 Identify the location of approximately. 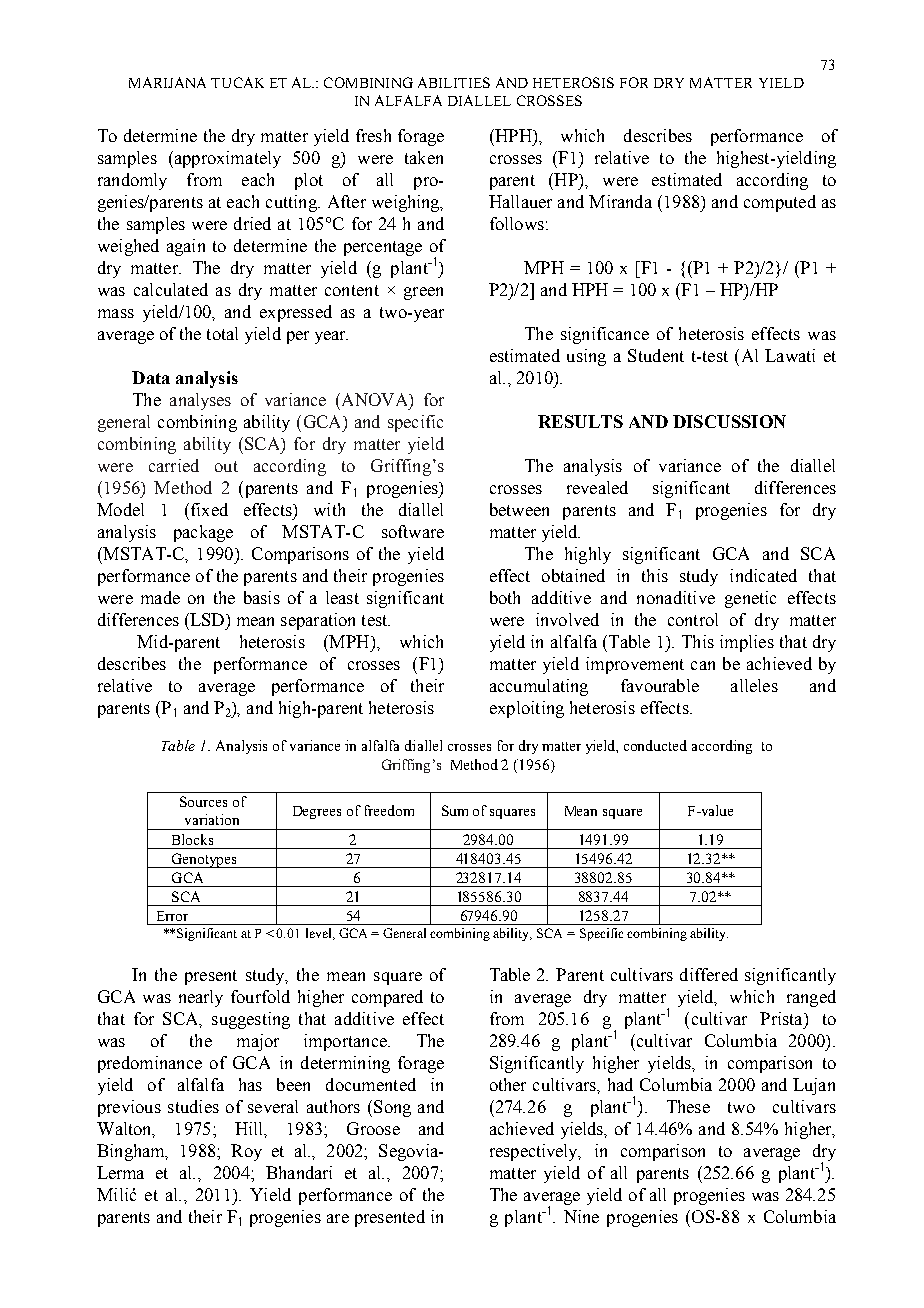
(226, 159).
